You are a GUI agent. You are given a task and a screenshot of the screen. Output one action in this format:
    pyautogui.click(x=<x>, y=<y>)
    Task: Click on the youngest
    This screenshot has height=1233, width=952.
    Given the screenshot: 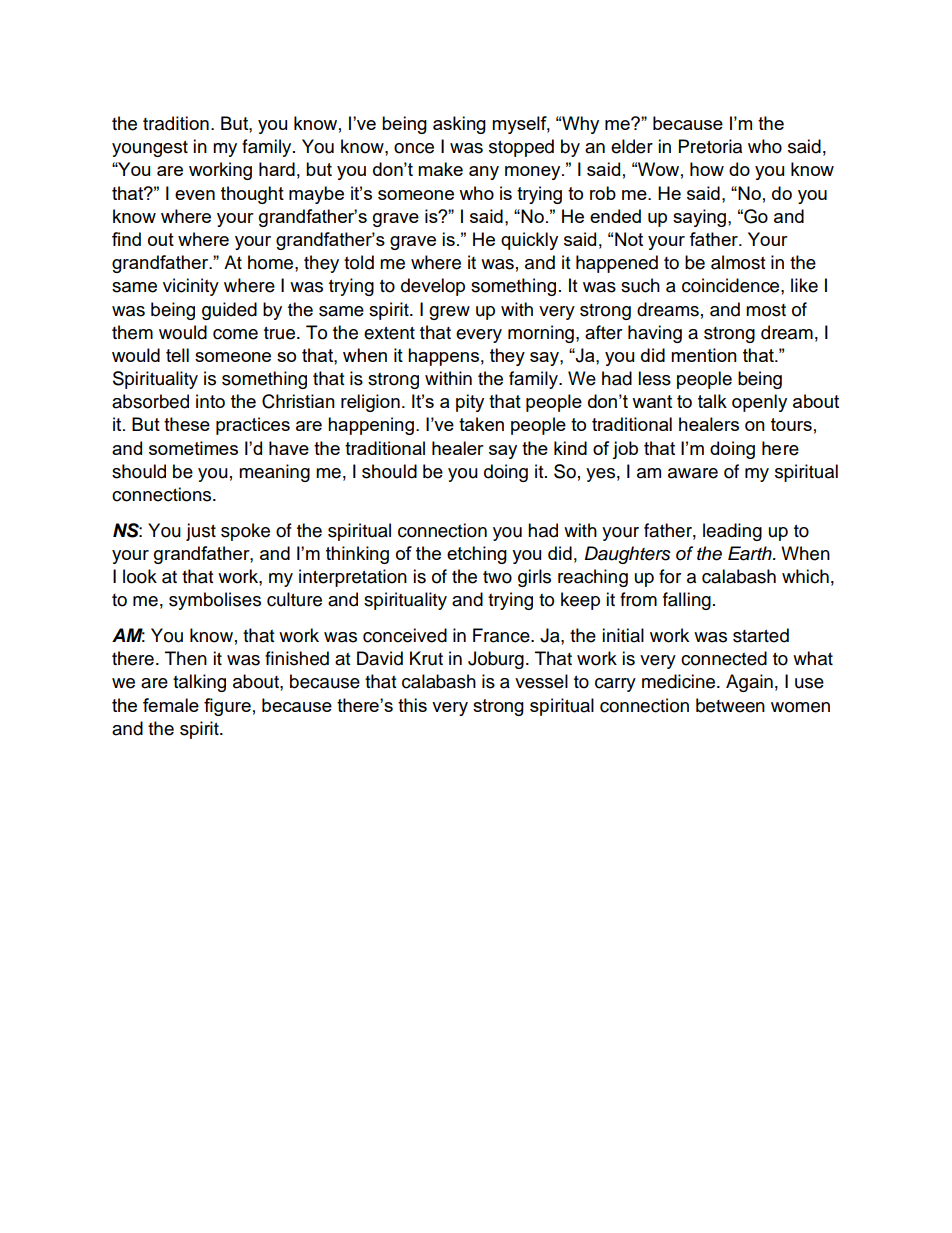 What is the action you would take?
    pyautogui.click(x=150, y=149)
